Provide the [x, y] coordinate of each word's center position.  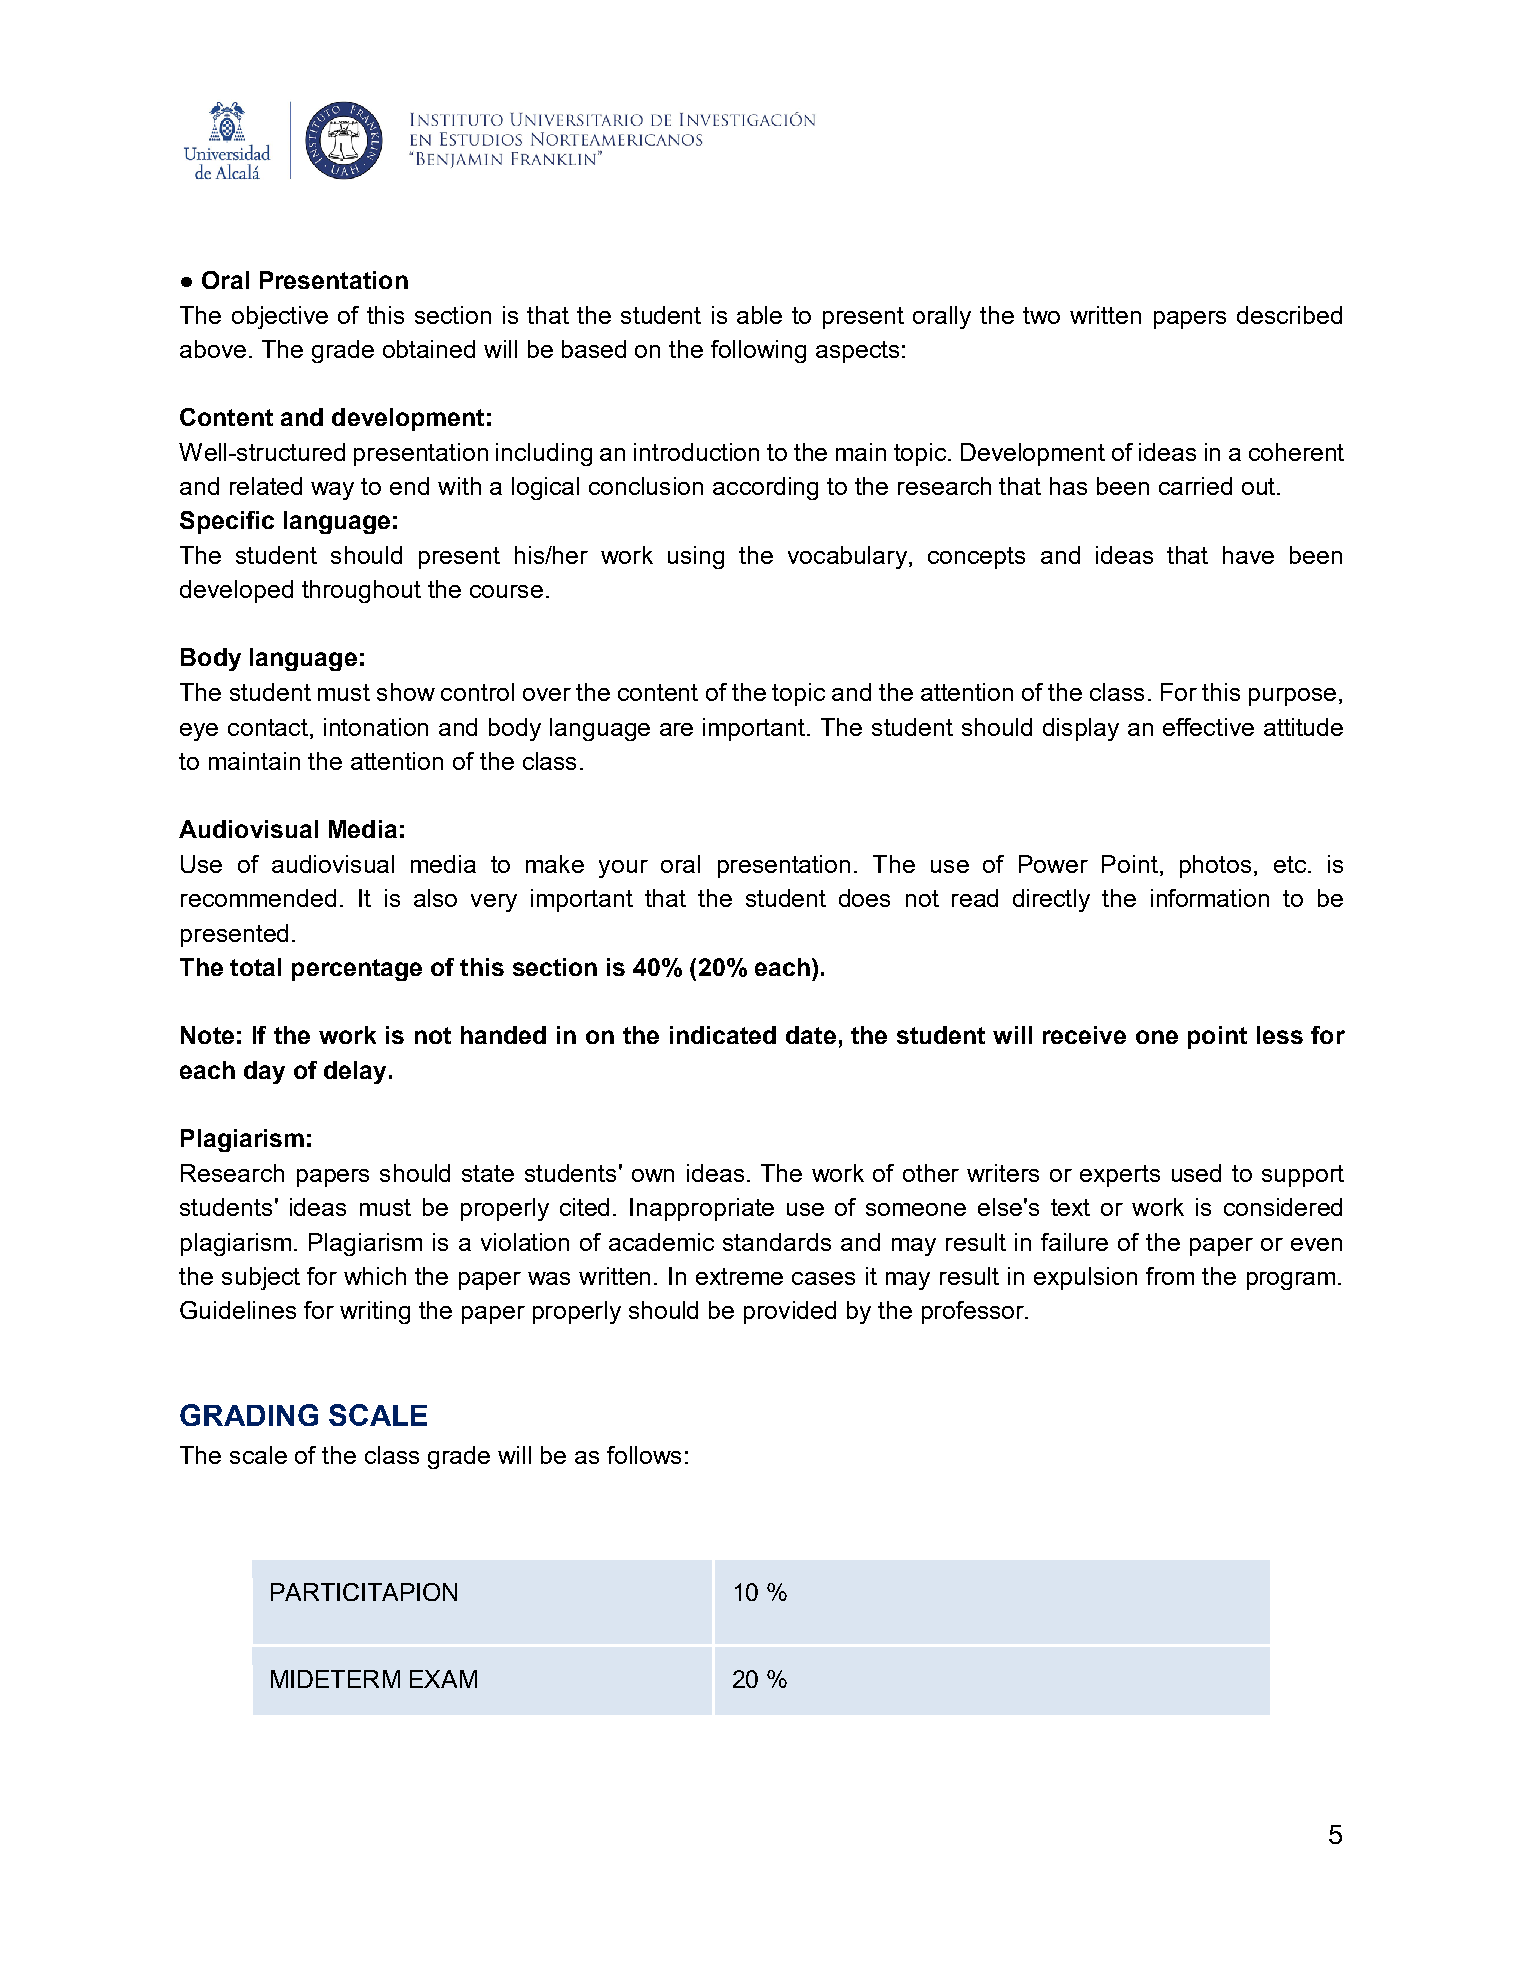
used [1196, 1173]
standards [777, 1242]
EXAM [443, 1679]
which [375, 1276]
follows [644, 1455]
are [676, 729]
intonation [376, 727]
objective [280, 317]
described [1289, 315]
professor [974, 1312]
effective [1208, 727]
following [758, 351]
